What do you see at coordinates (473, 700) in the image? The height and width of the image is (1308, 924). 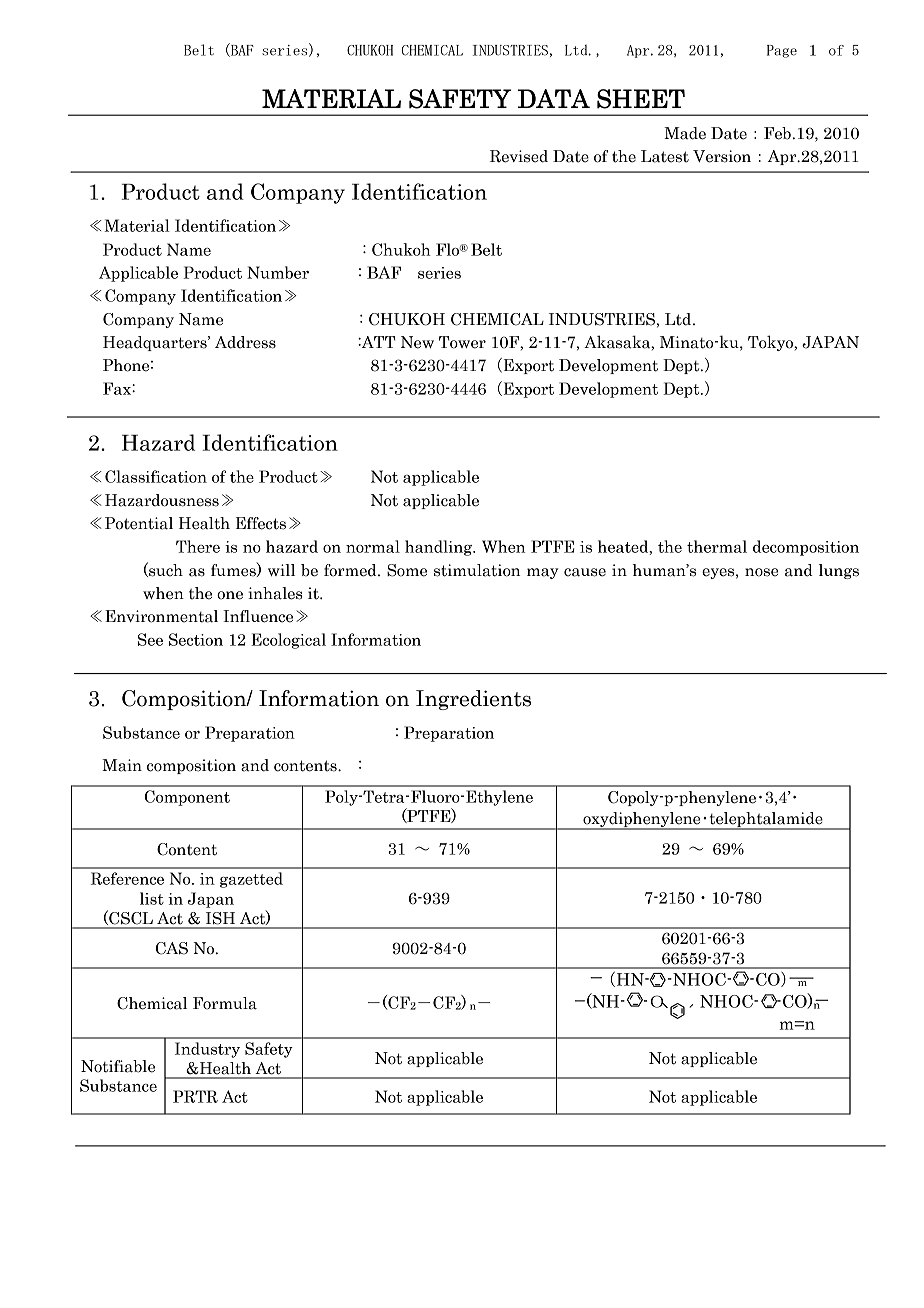 I see `Ingredients` at bounding box center [473, 700].
